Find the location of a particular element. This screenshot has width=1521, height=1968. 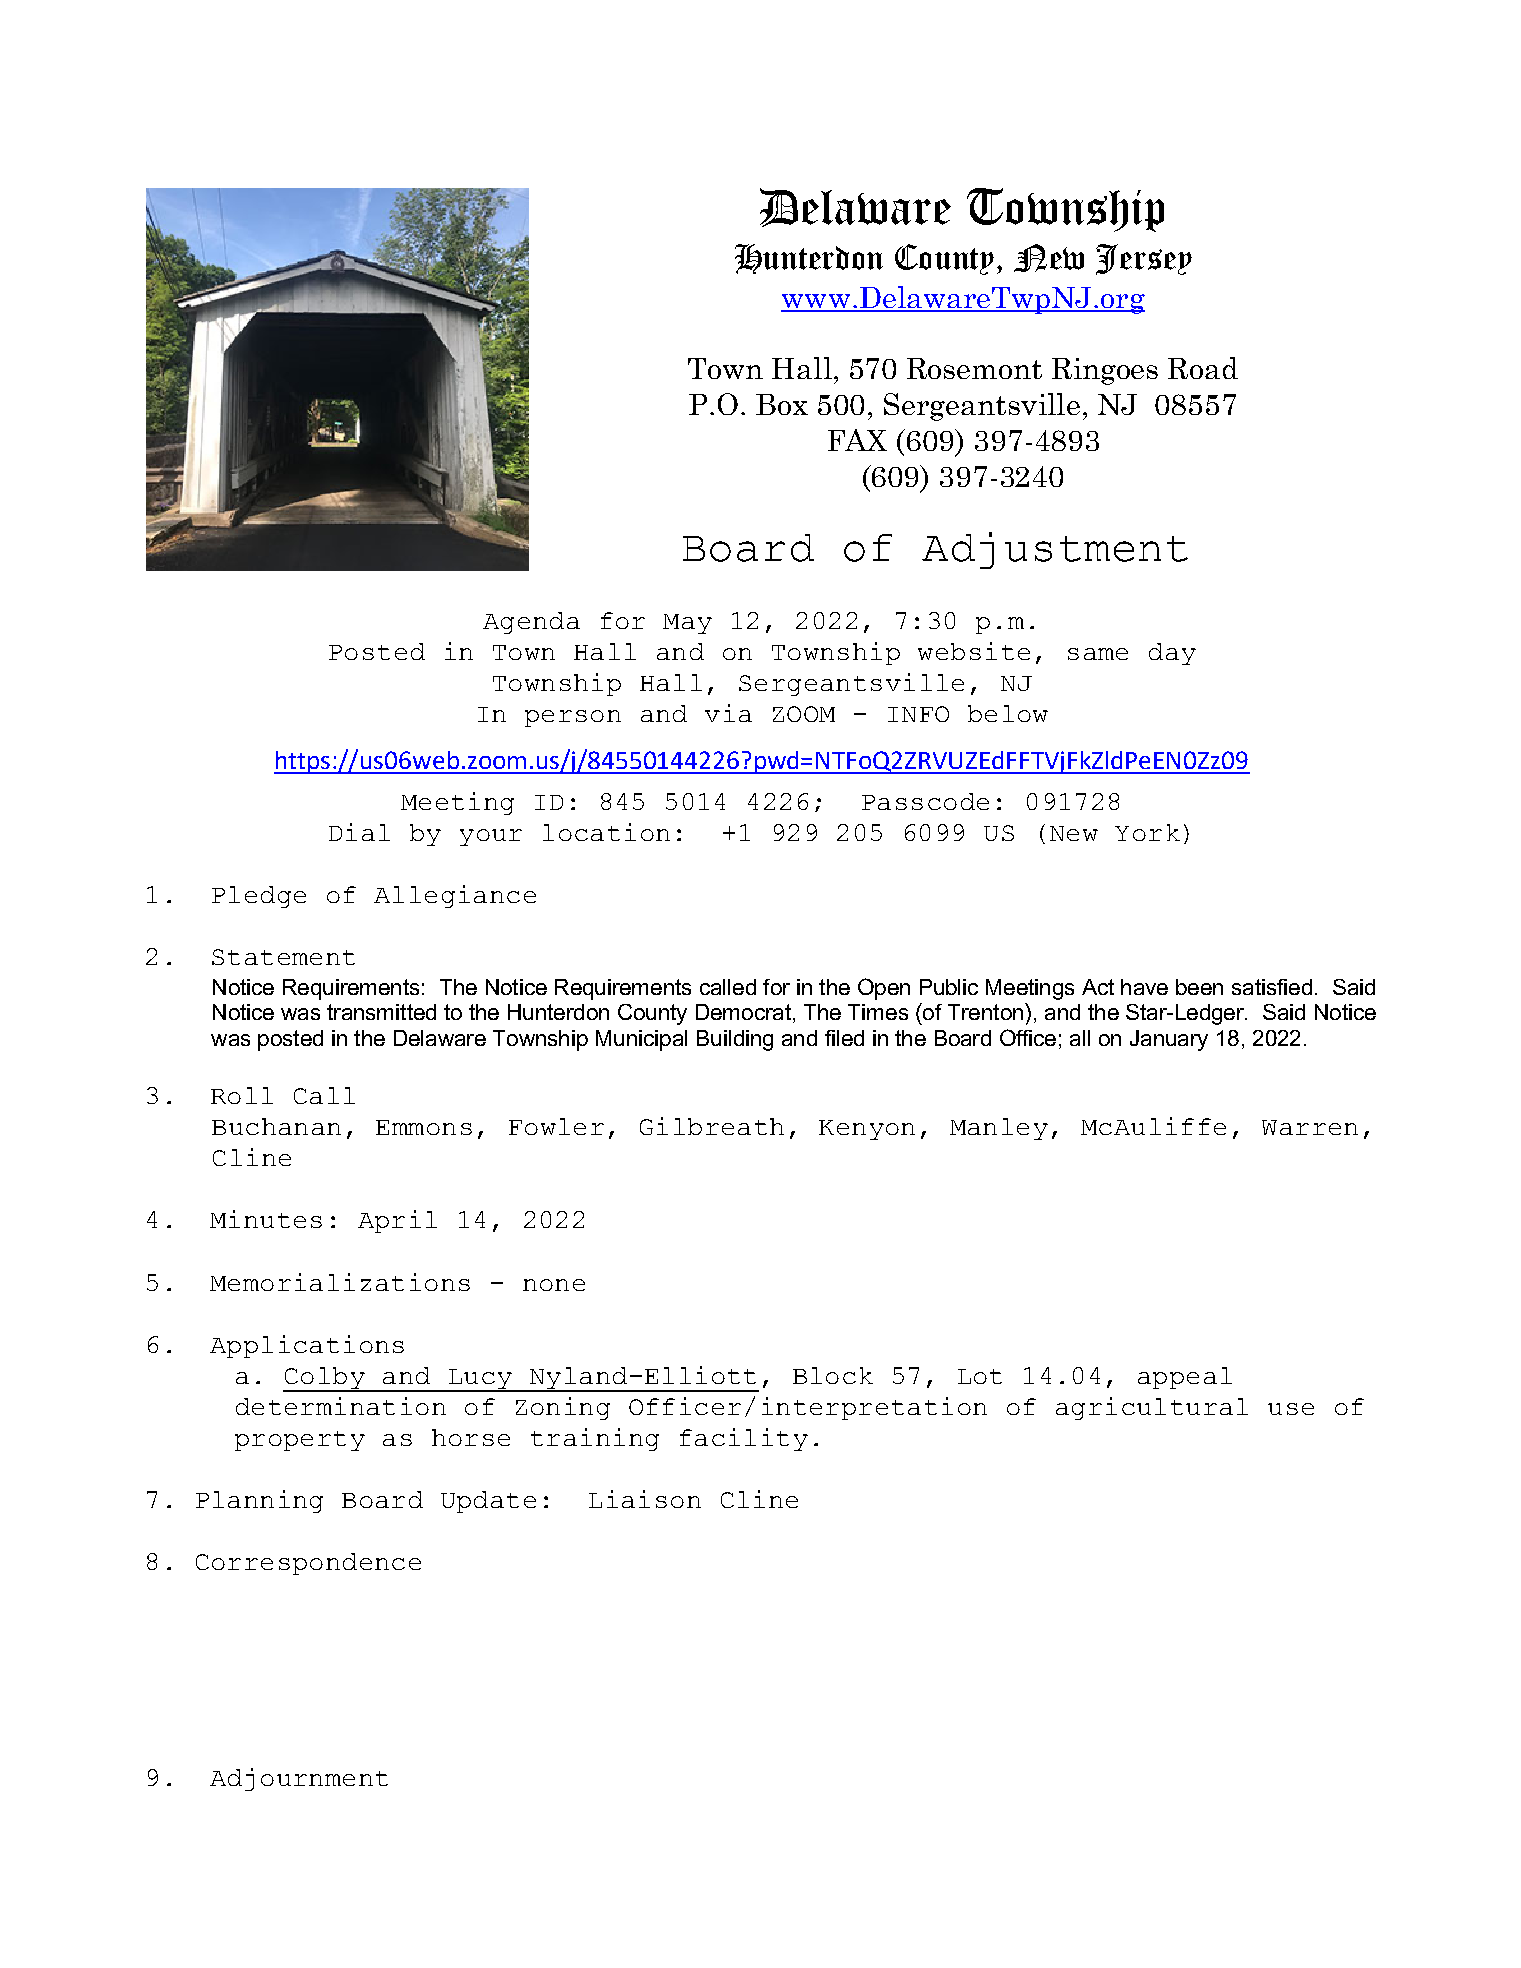

Box is located at coordinates (782, 404).
